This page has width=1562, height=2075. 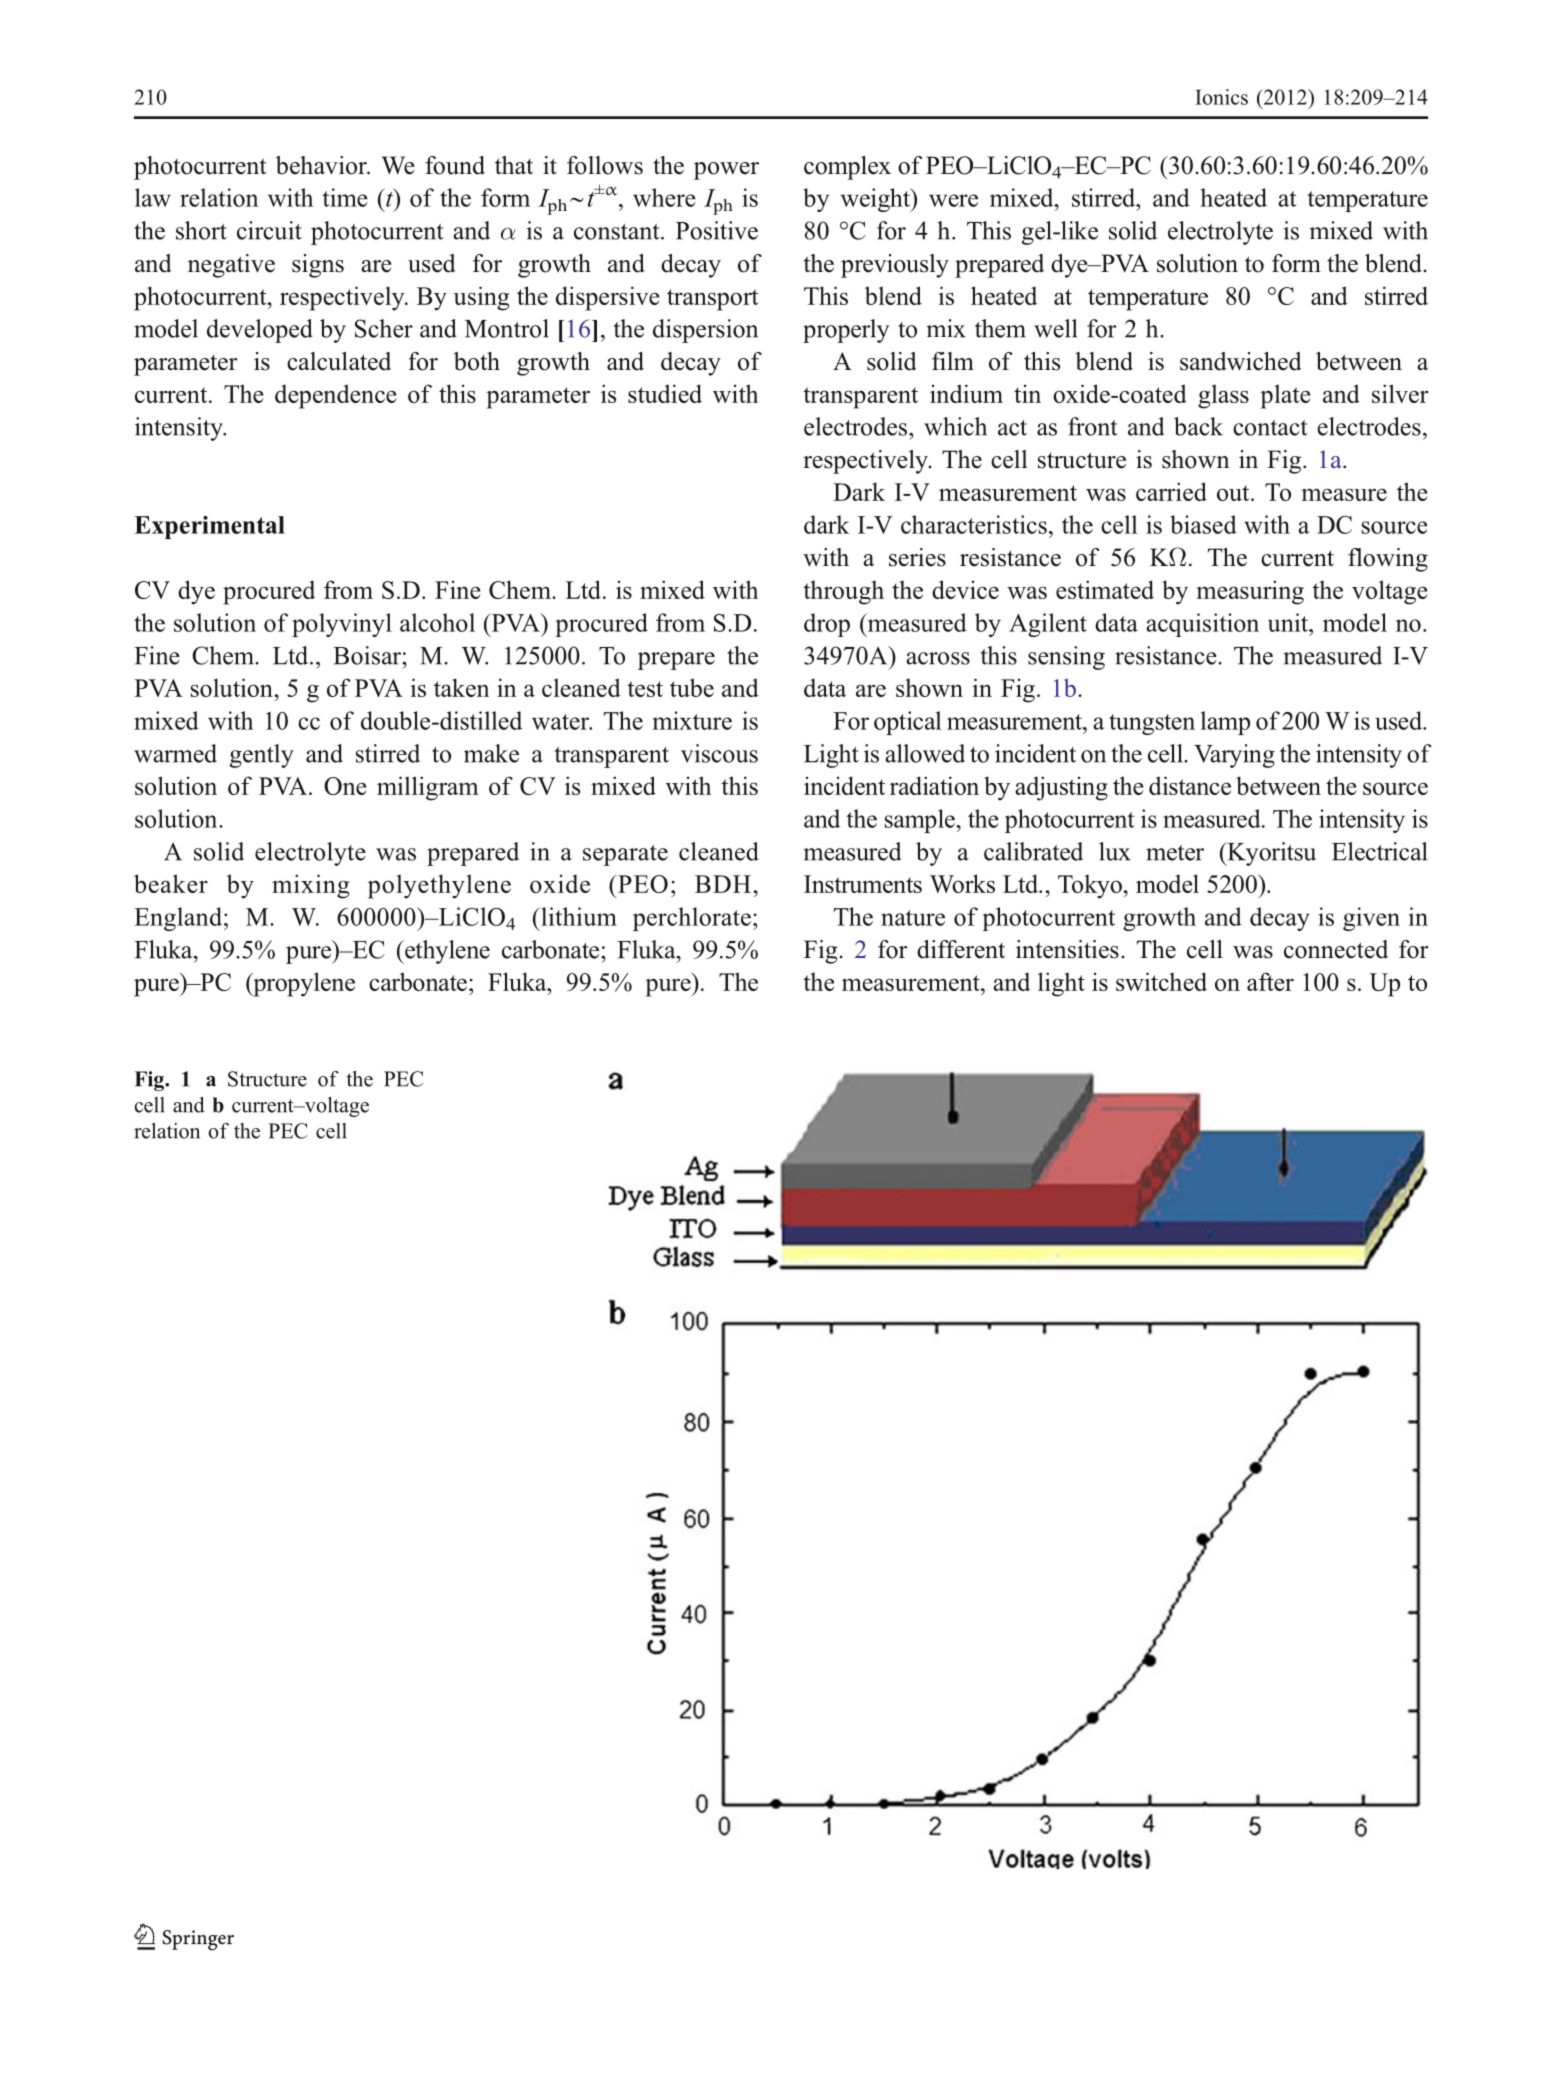 What do you see at coordinates (843, 592) in the page?
I see `through` at bounding box center [843, 592].
